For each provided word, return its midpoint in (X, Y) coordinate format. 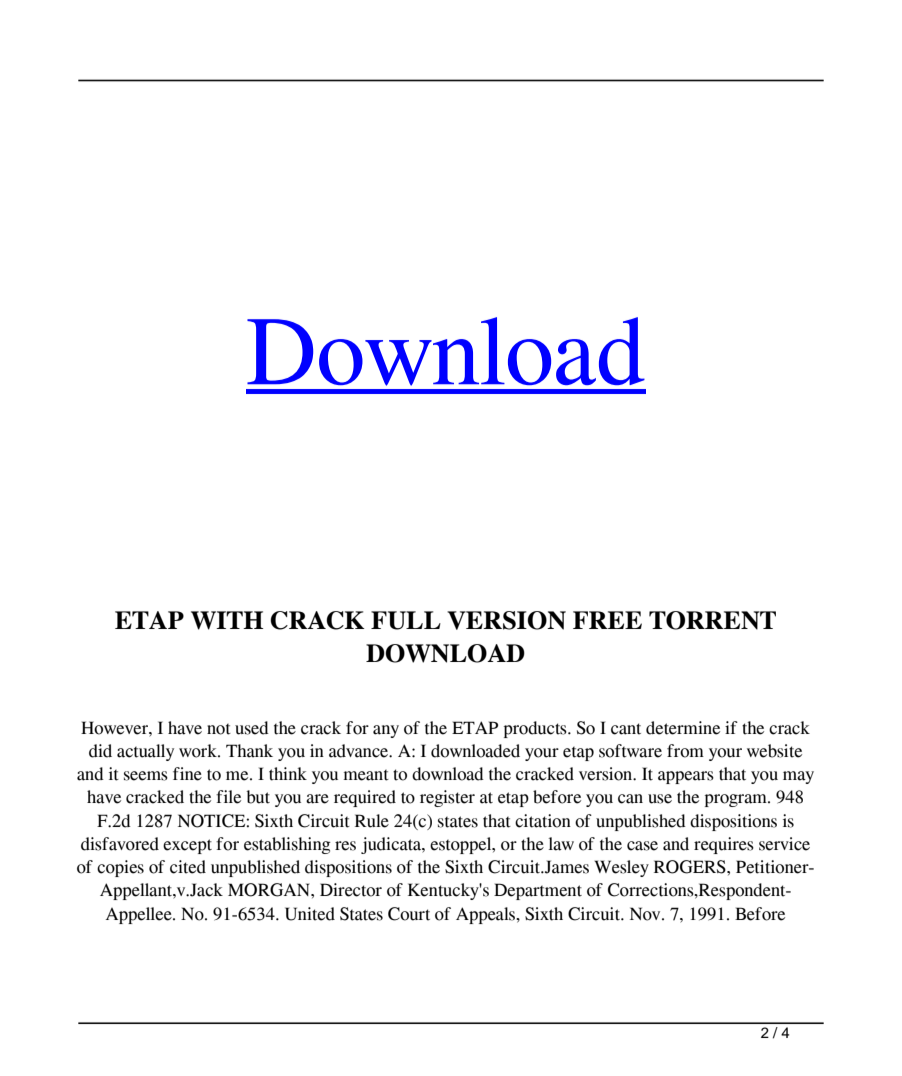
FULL (406, 620)
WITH (227, 620)
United (310, 914)
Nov (646, 914)
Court (409, 914)
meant (366, 775)
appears (686, 777)
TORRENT (712, 620)
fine (187, 774)
